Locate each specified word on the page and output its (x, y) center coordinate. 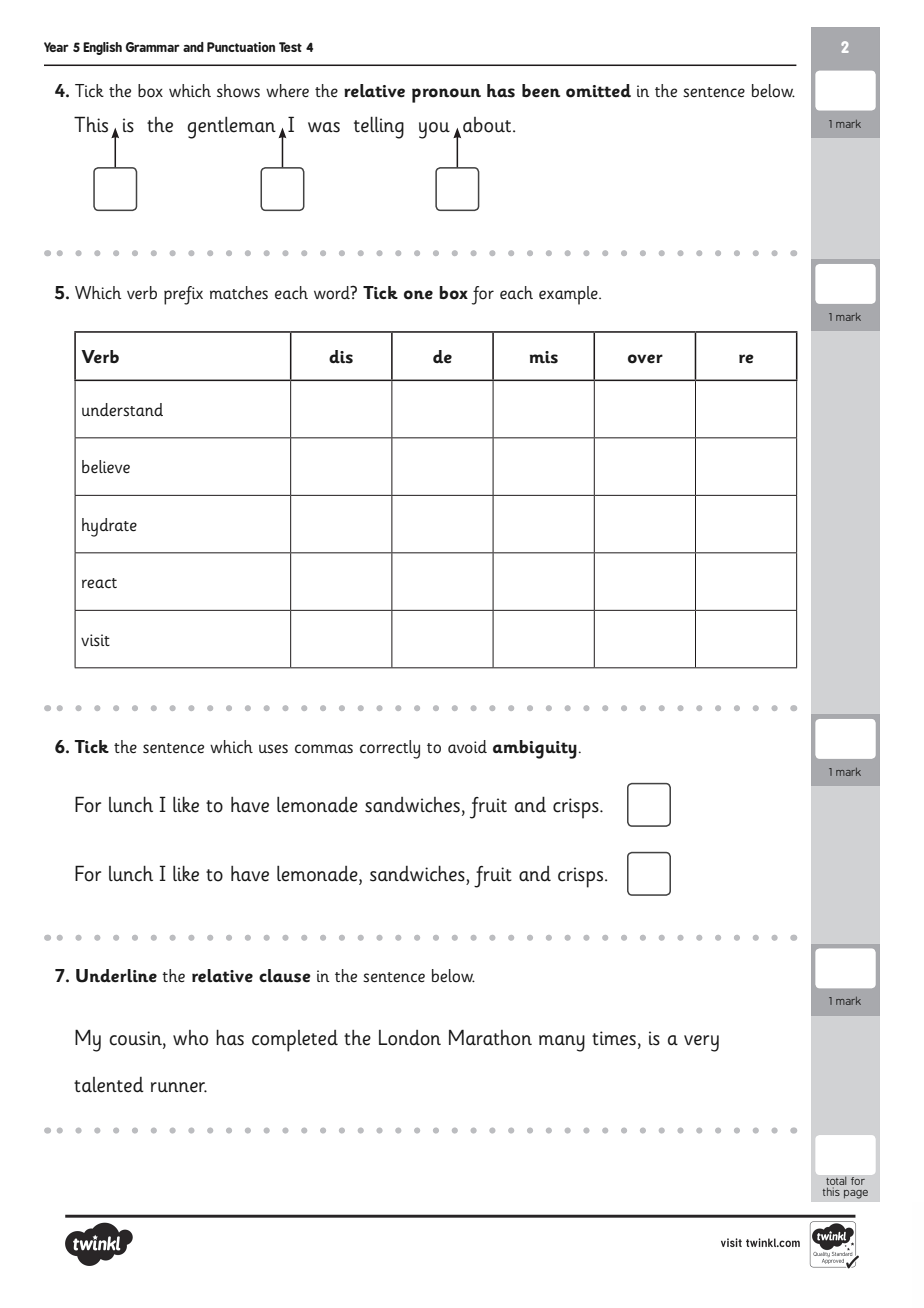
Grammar (152, 47)
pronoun (446, 95)
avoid (467, 747)
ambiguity (535, 749)
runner (179, 1087)
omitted (598, 91)
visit (95, 640)
